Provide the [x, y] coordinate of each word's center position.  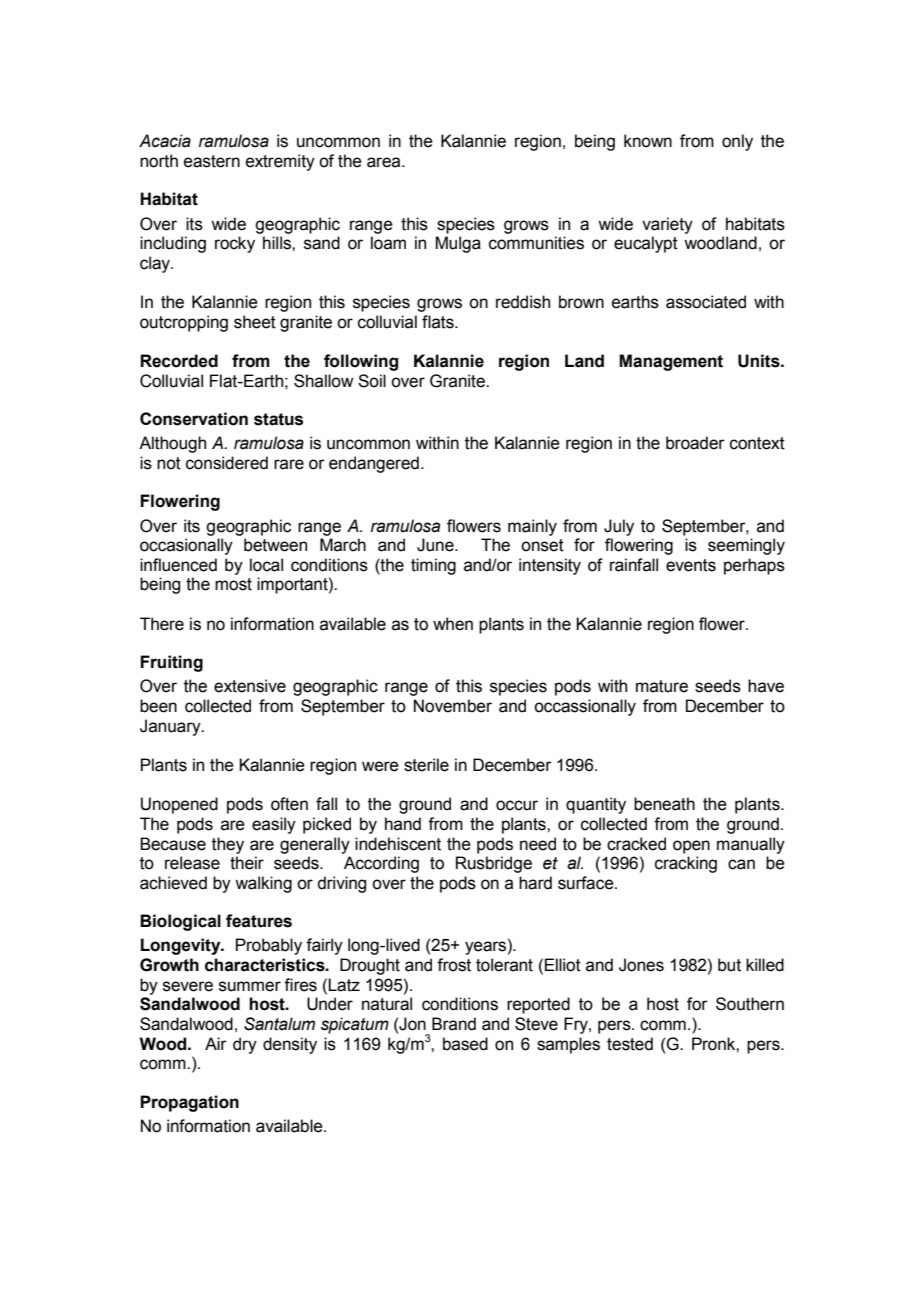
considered [227, 463]
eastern [212, 161]
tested [630, 1044]
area [385, 162]
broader [695, 443]
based [465, 1044]
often [289, 804]
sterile [426, 765]
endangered [374, 464]
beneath [664, 804]
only [737, 142]
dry [245, 1045]
